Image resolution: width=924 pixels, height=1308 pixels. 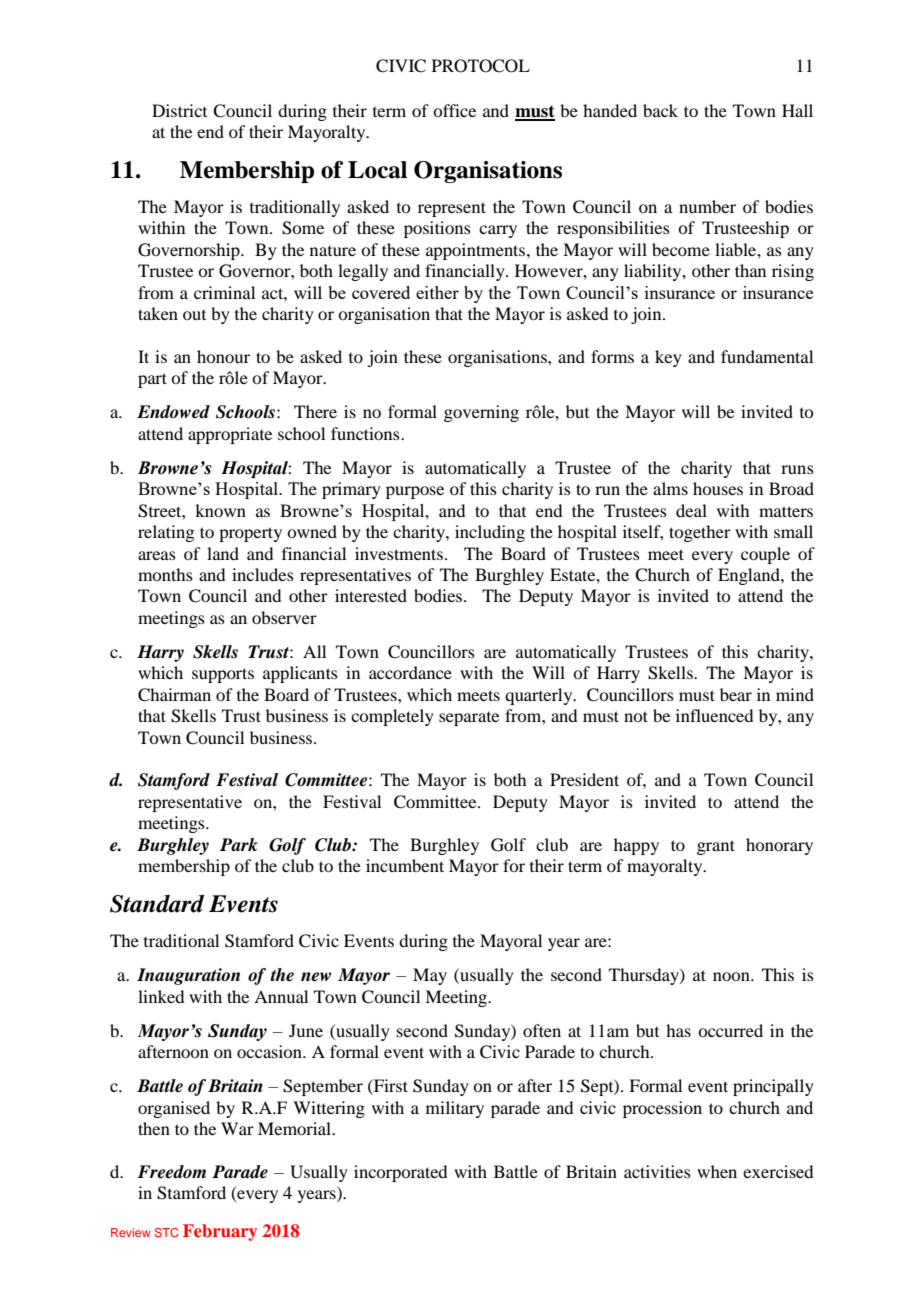 What do you see at coordinates (230, 435) in the page?
I see `appropriate` at bounding box center [230, 435].
